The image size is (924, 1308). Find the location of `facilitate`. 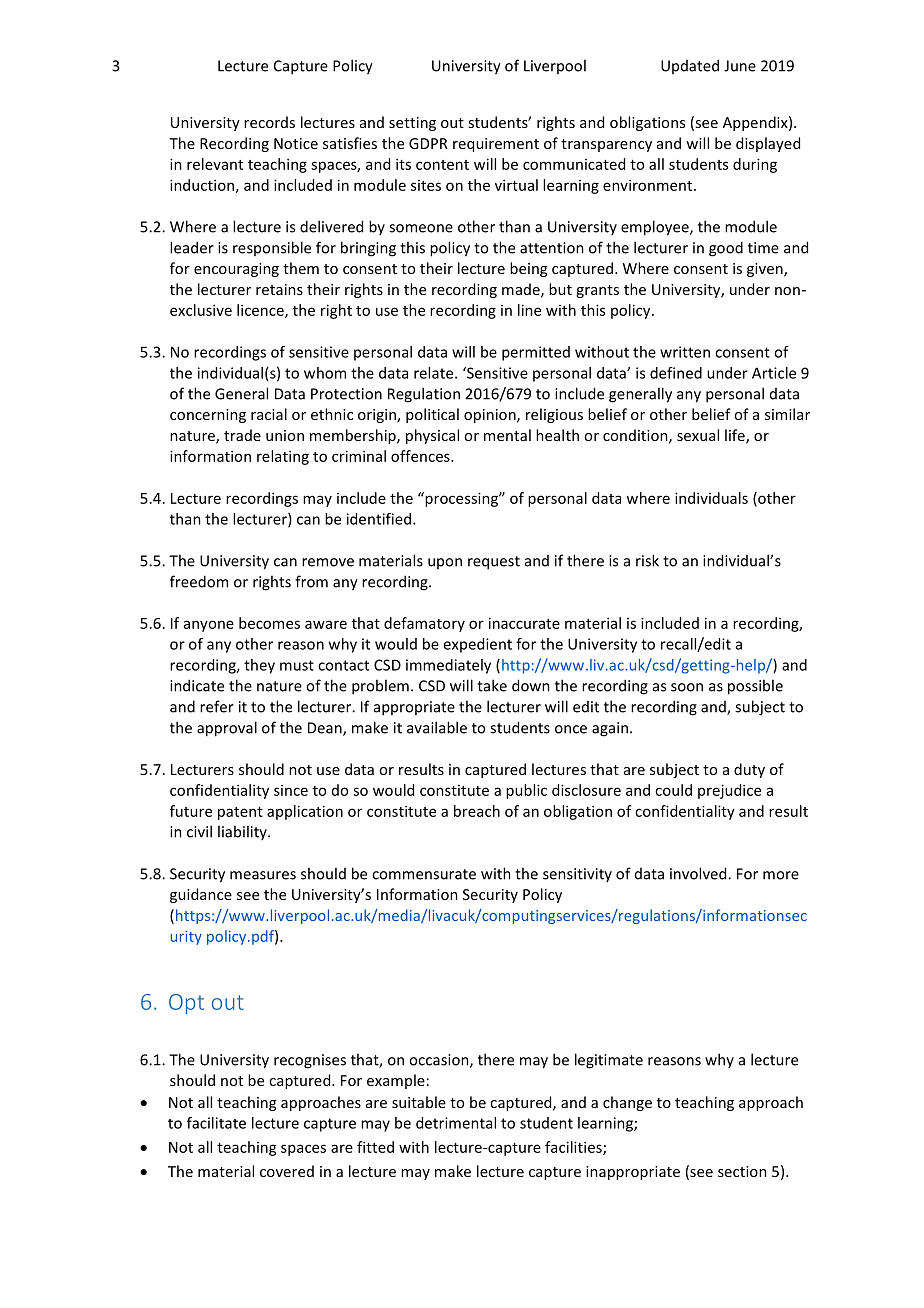

facilitate is located at coordinates (216, 1123).
